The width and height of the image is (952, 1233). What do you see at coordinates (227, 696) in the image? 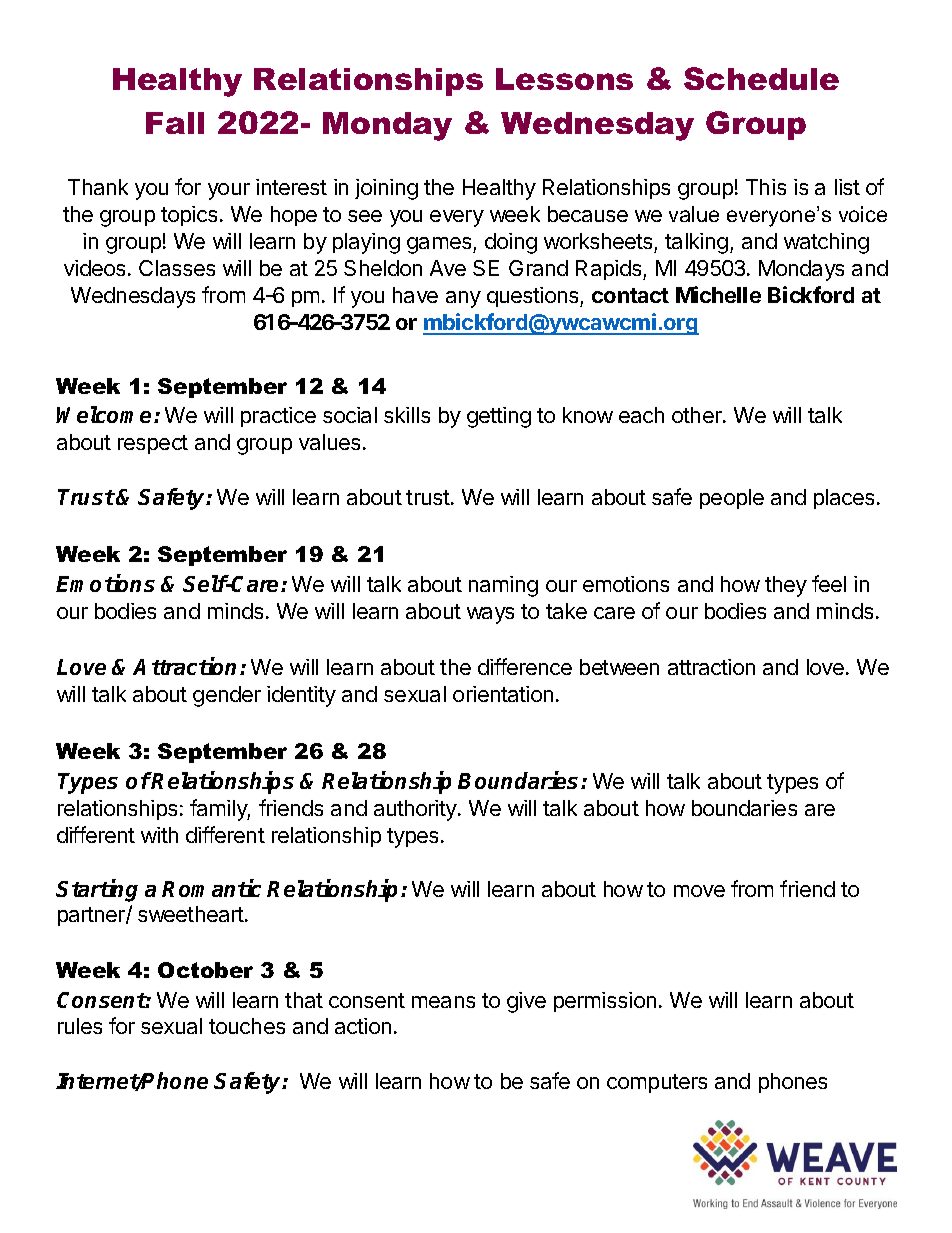
I see `gender` at bounding box center [227, 696].
